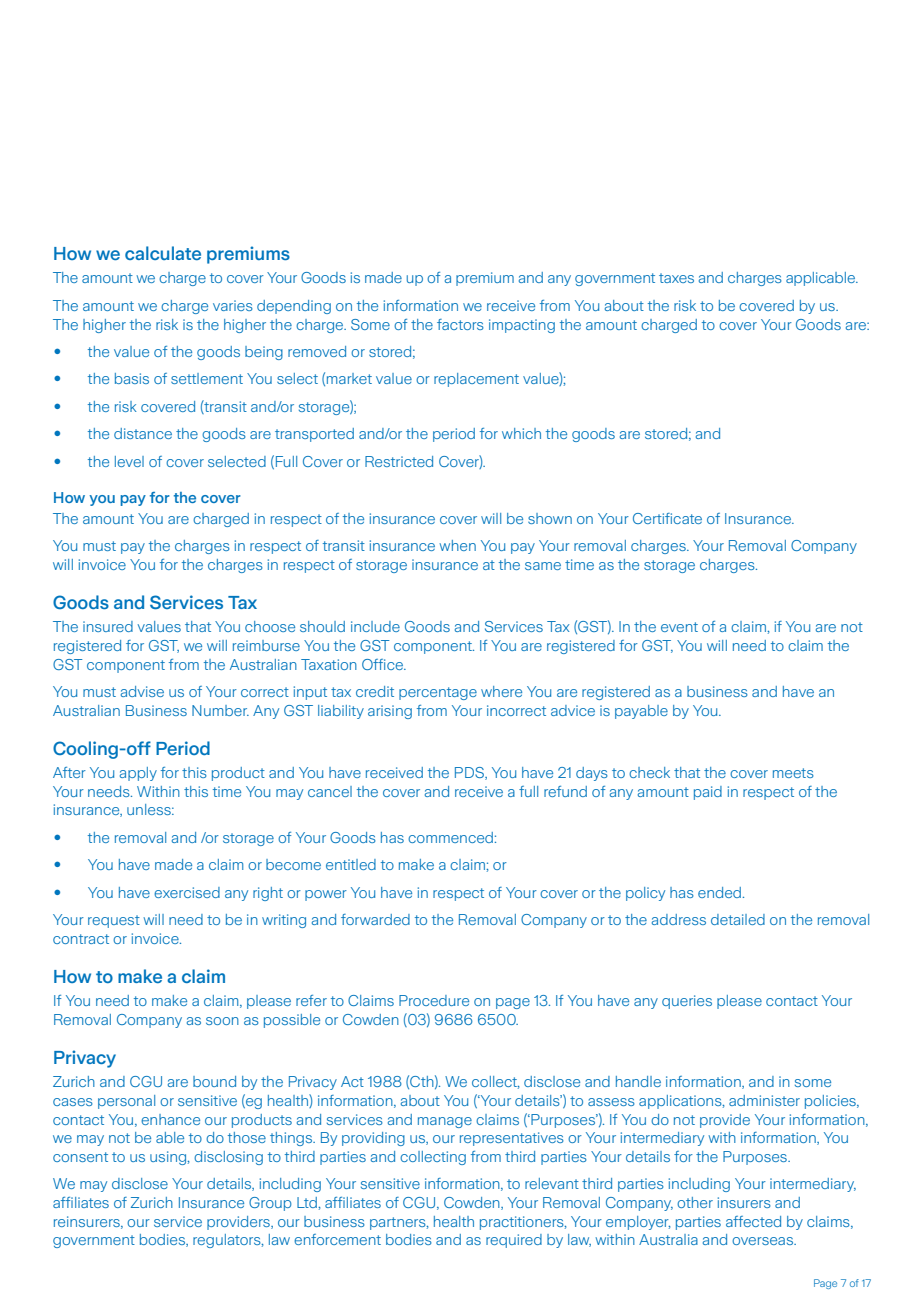 This screenshot has width=924, height=1308. What do you see at coordinates (163, 253) in the screenshot?
I see `calculate` at bounding box center [163, 253].
